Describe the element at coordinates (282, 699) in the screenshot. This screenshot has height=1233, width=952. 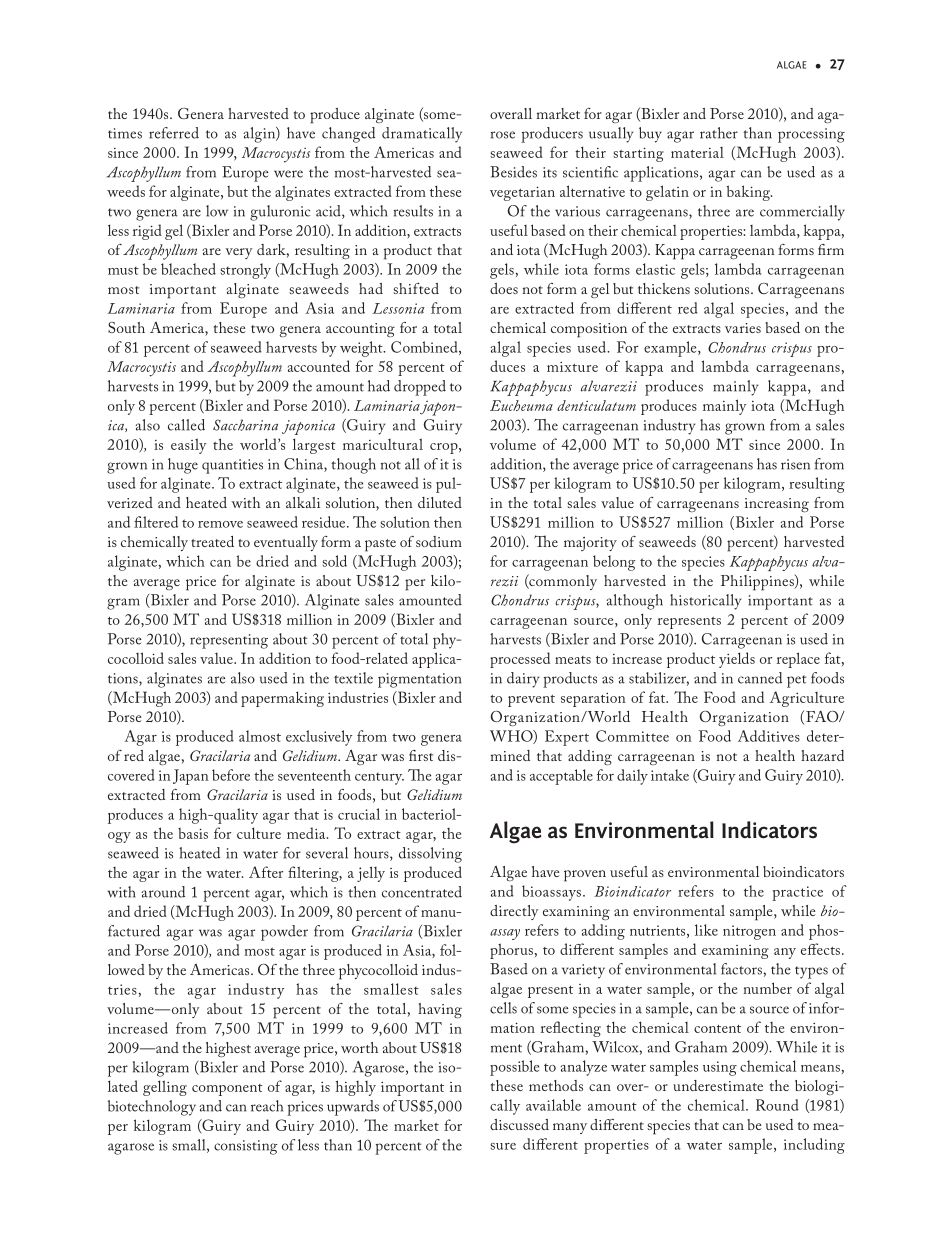
I see `papermaking` at that location.
